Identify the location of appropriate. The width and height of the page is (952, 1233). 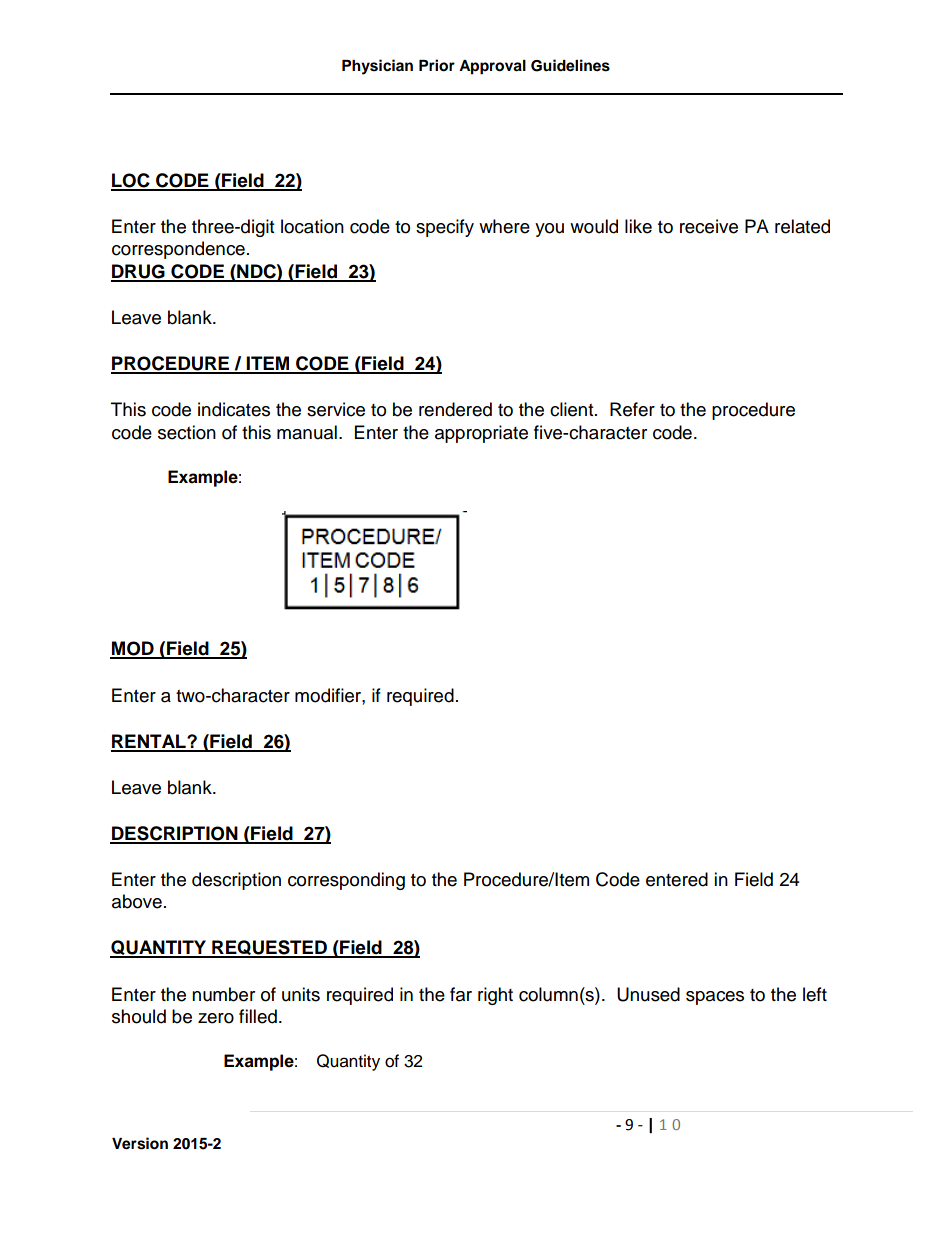
(481, 434).
